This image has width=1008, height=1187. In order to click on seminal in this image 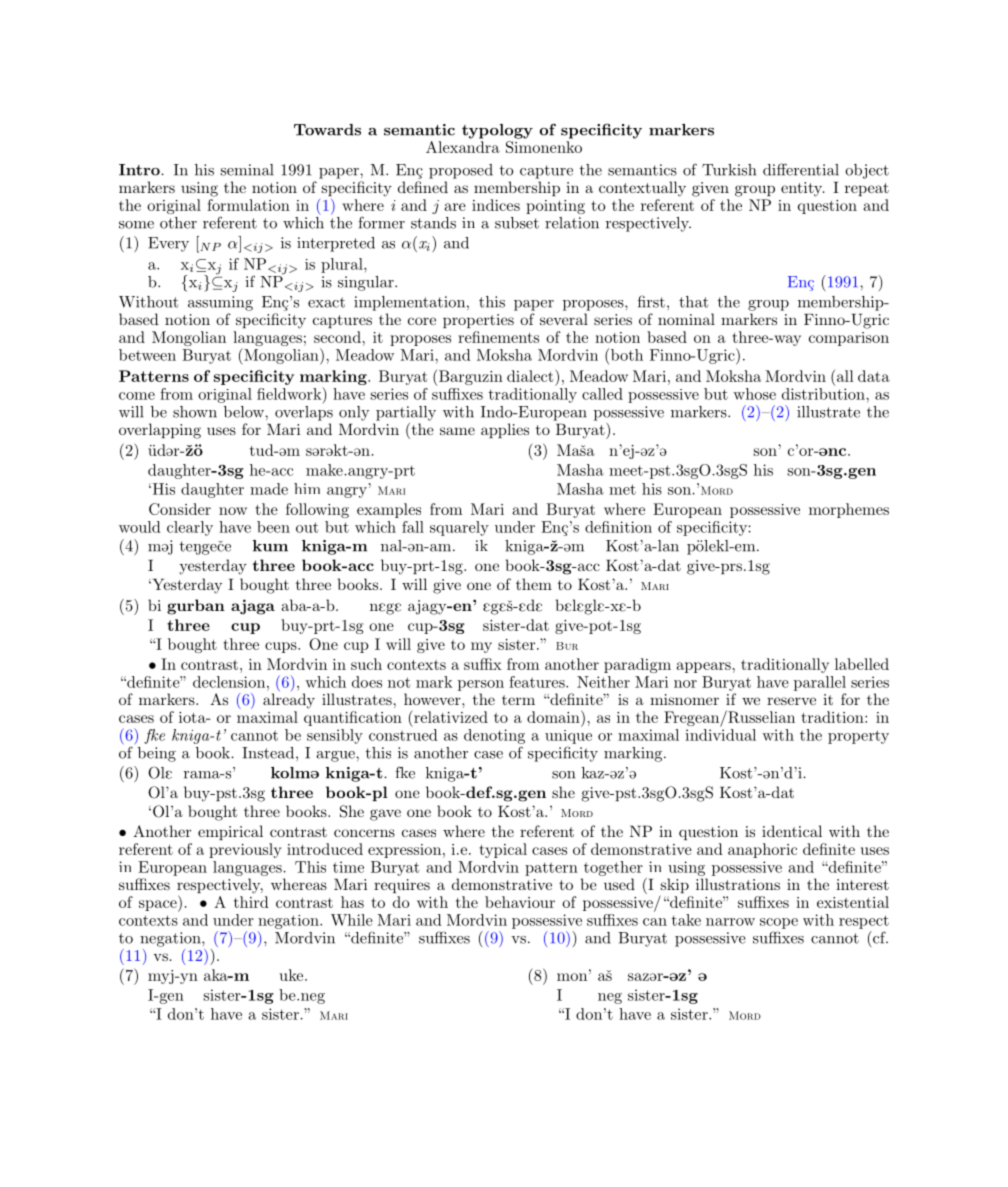, I will do `click(246, 170)`.
